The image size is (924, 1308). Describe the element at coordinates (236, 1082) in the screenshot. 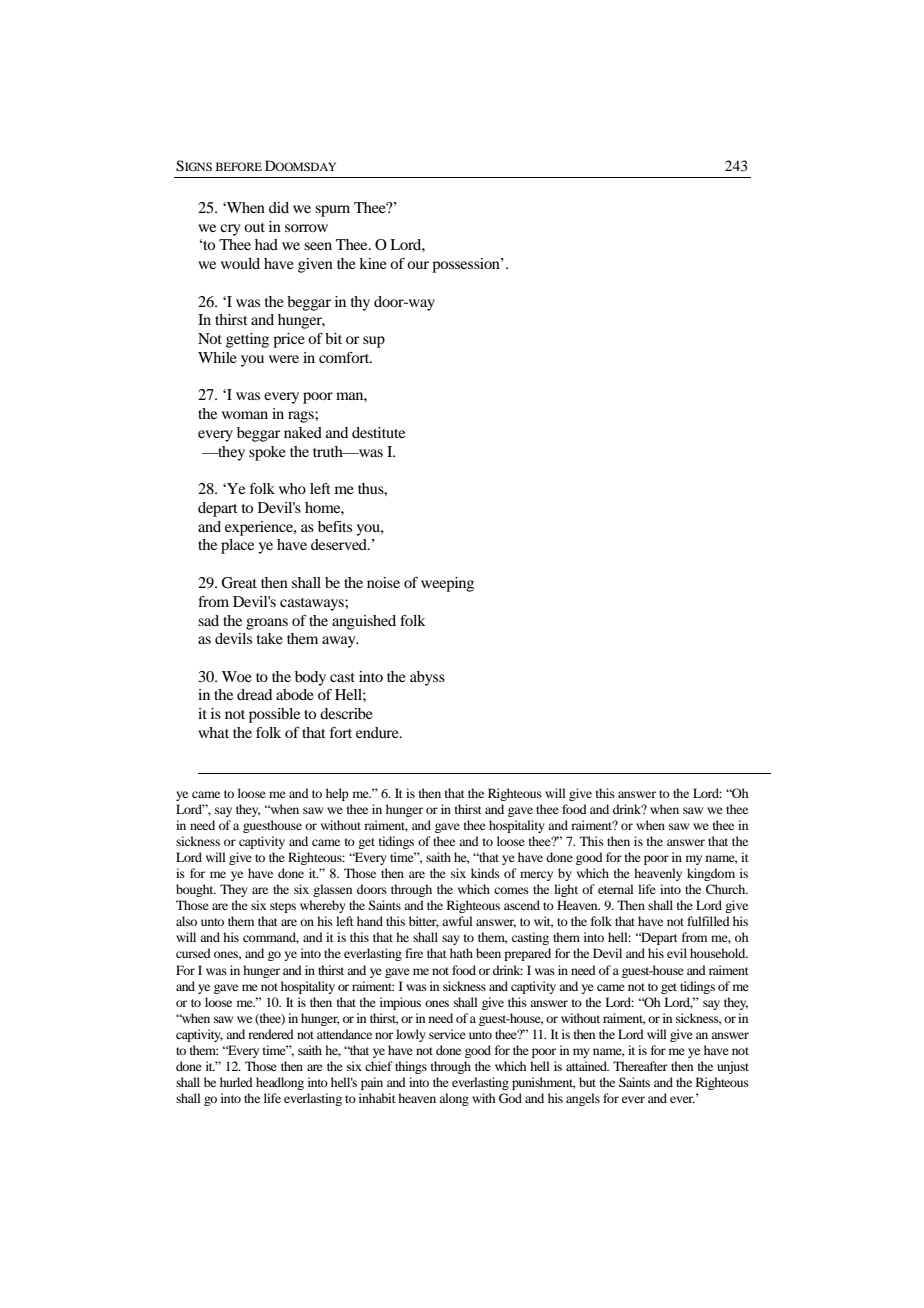

I see `hurled` at that location.
